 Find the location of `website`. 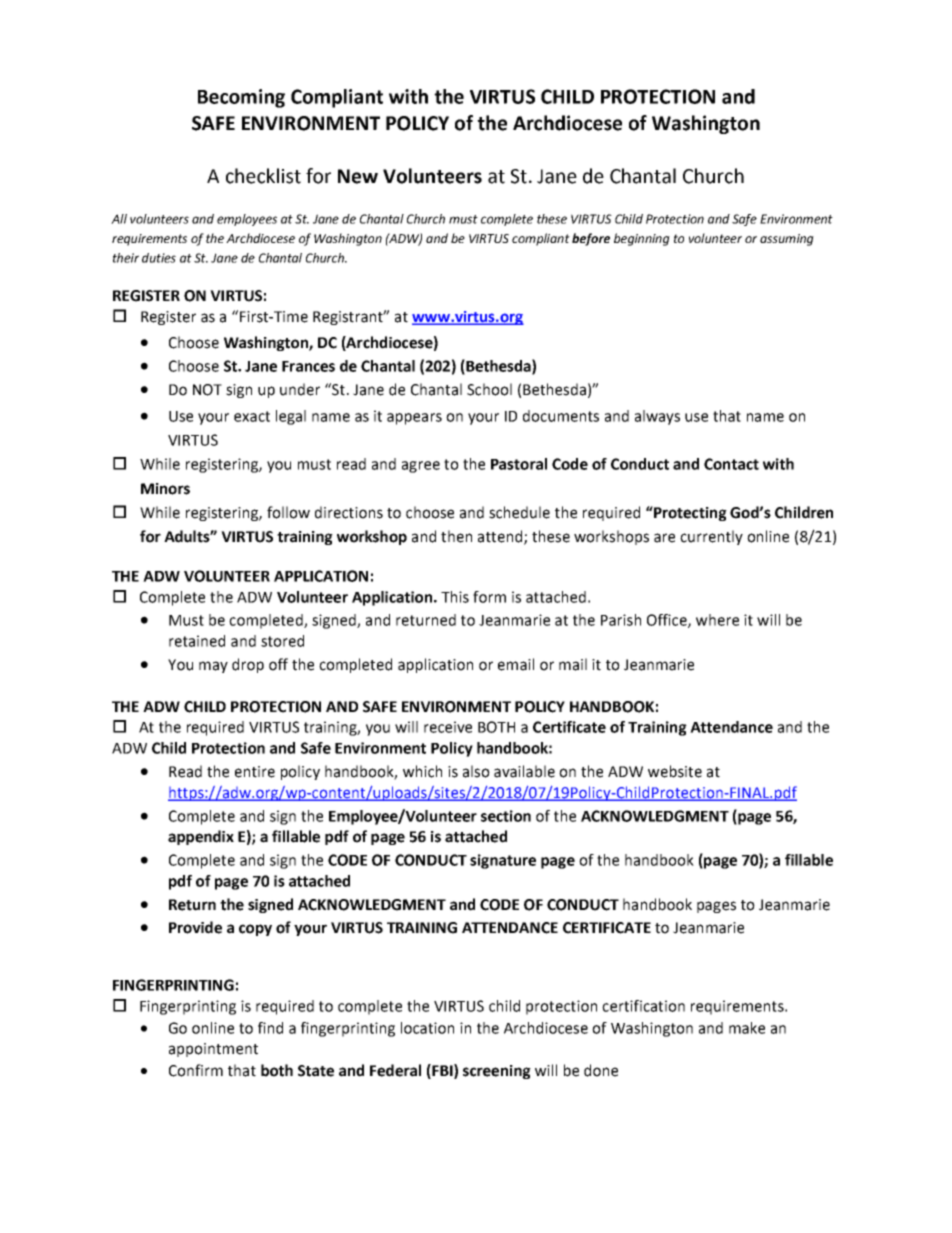

website is located at coordinates (675, 771).
